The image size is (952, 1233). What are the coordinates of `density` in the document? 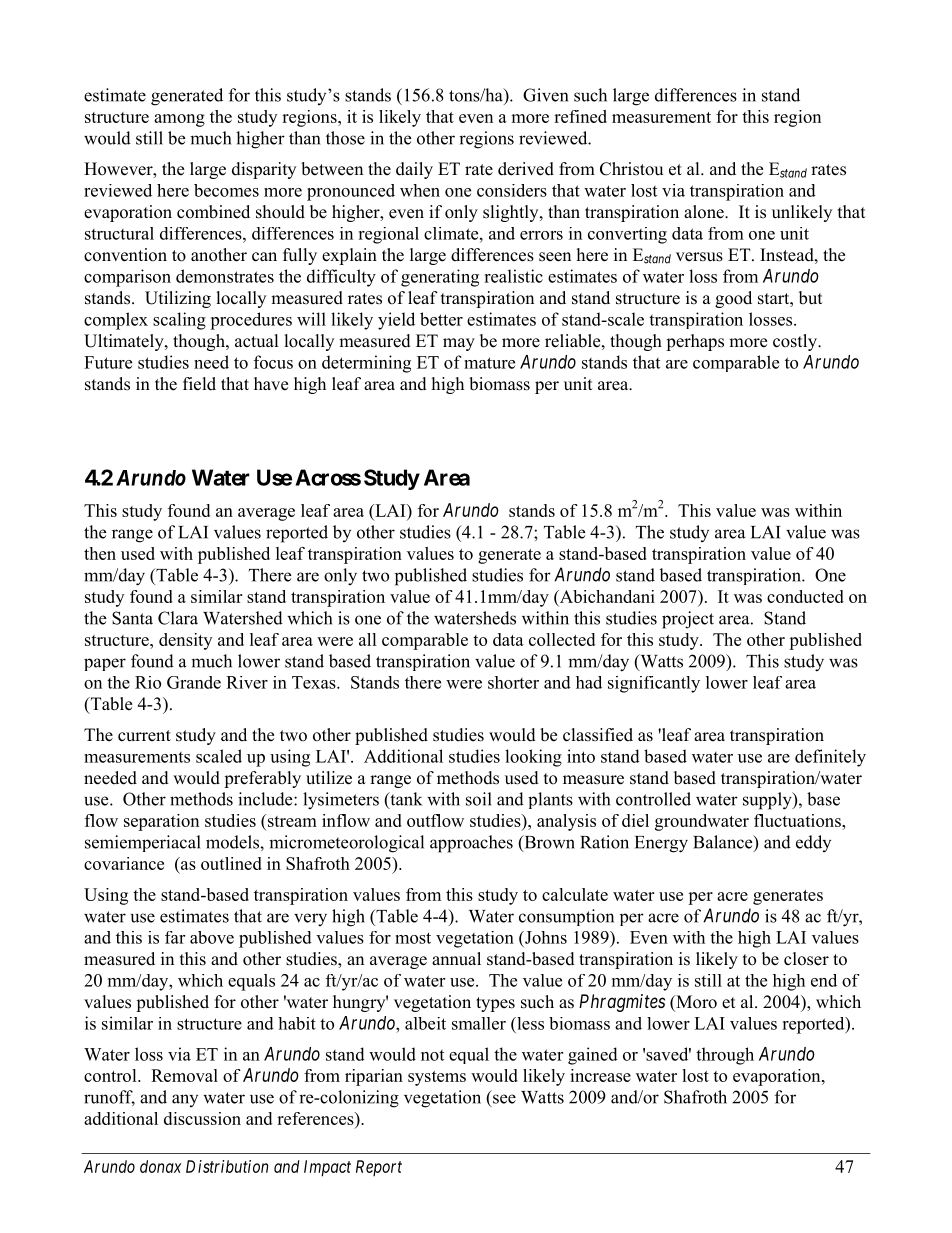 It's located at (185, 641).
